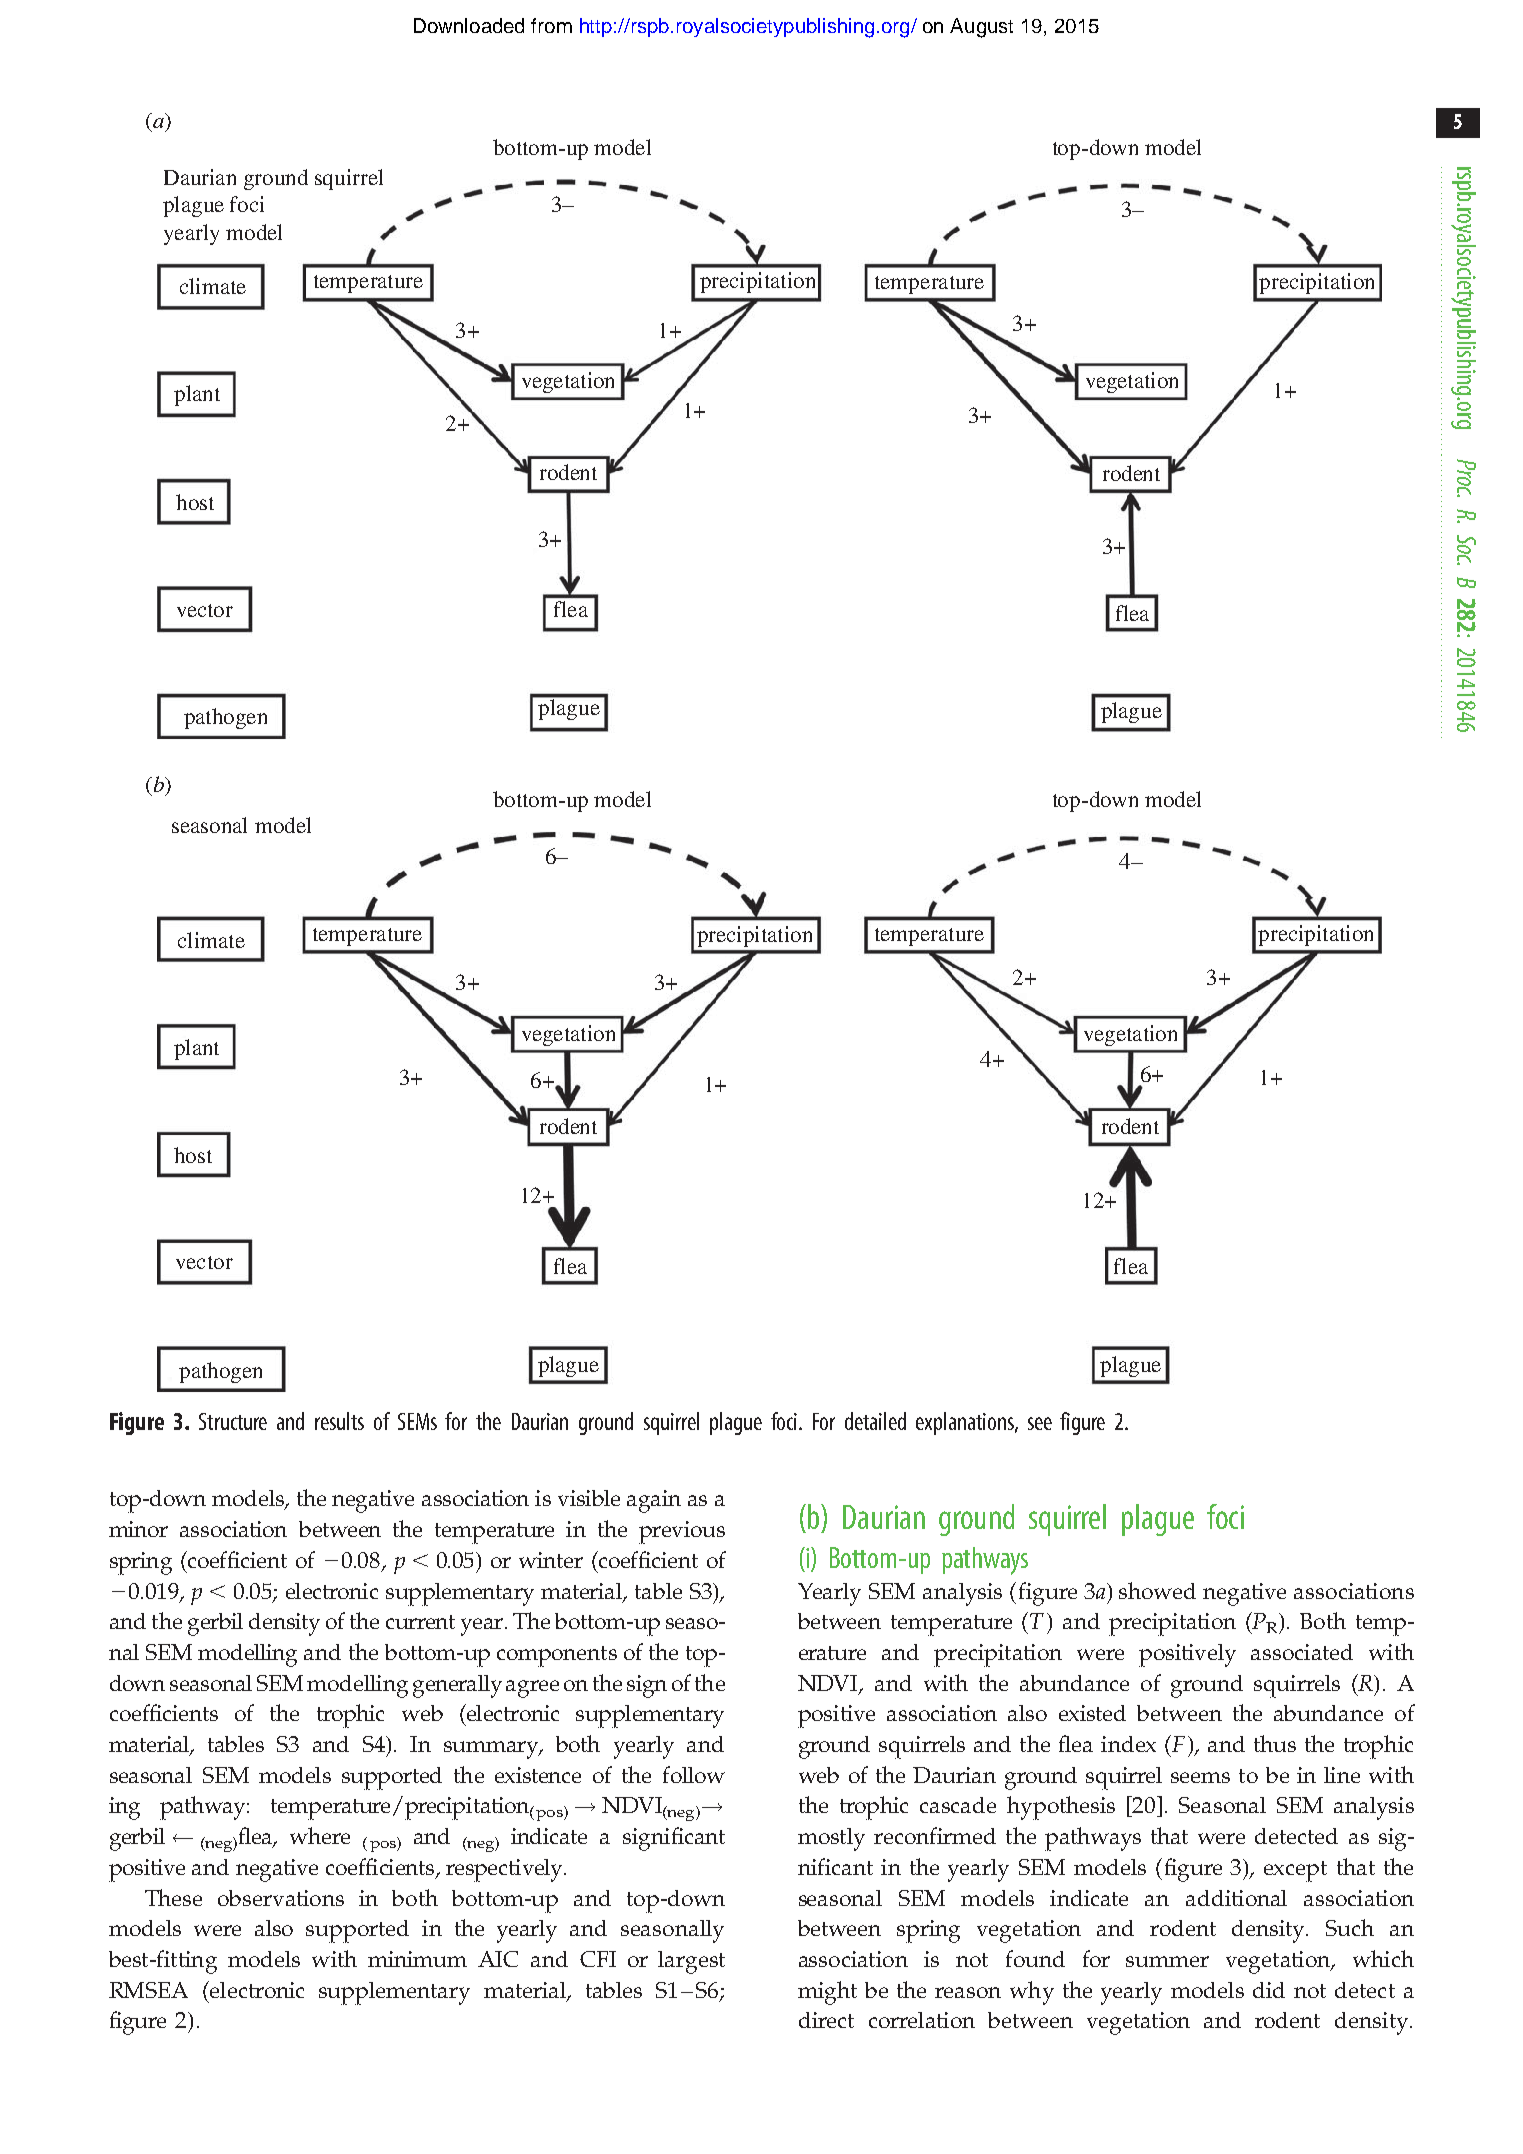 The height and width of the document is (2154, 1523). Describe the element at coordinates (654, 1501) in the document. I see `again` at that location.
